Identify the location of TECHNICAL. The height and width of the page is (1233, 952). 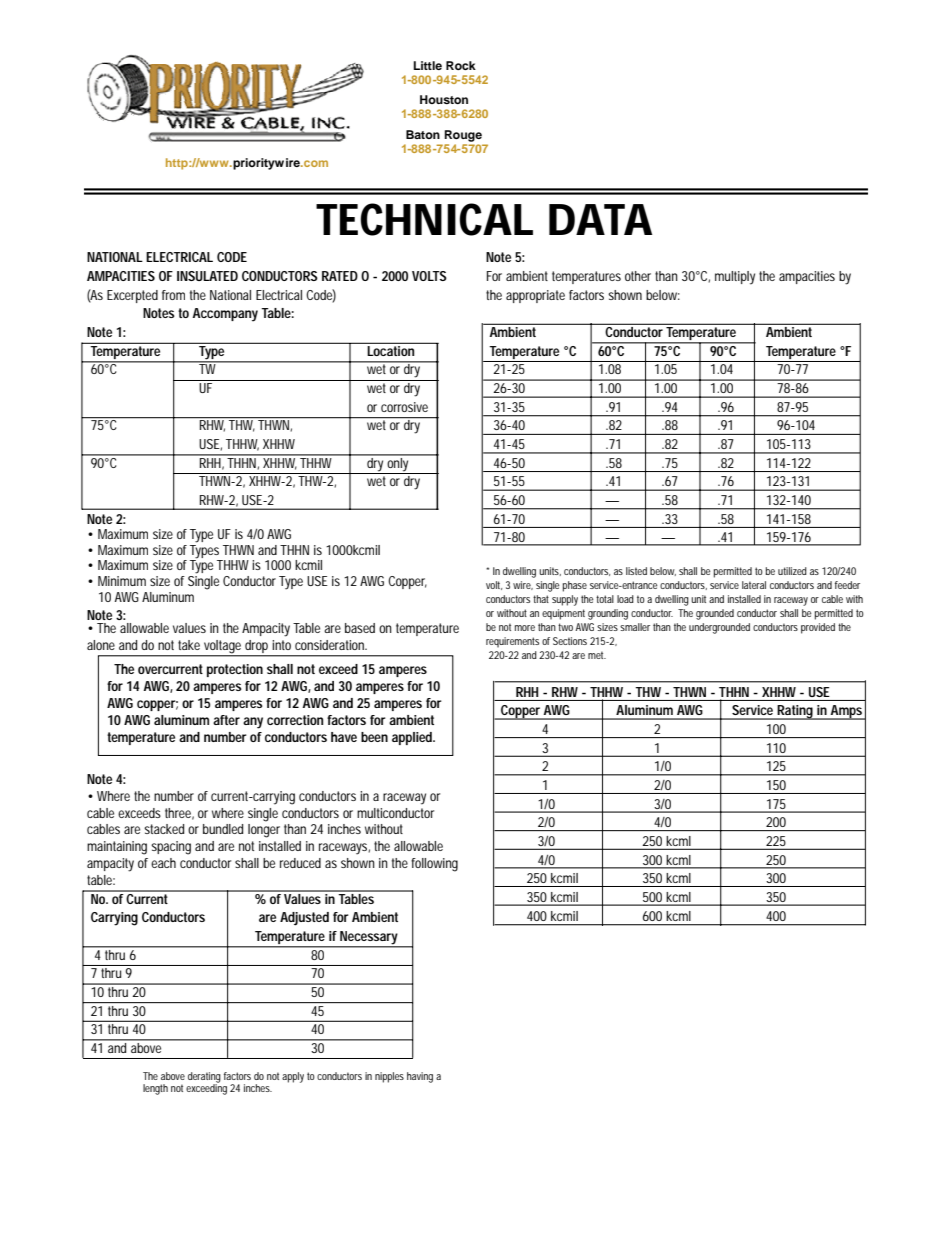
(423, 219).
